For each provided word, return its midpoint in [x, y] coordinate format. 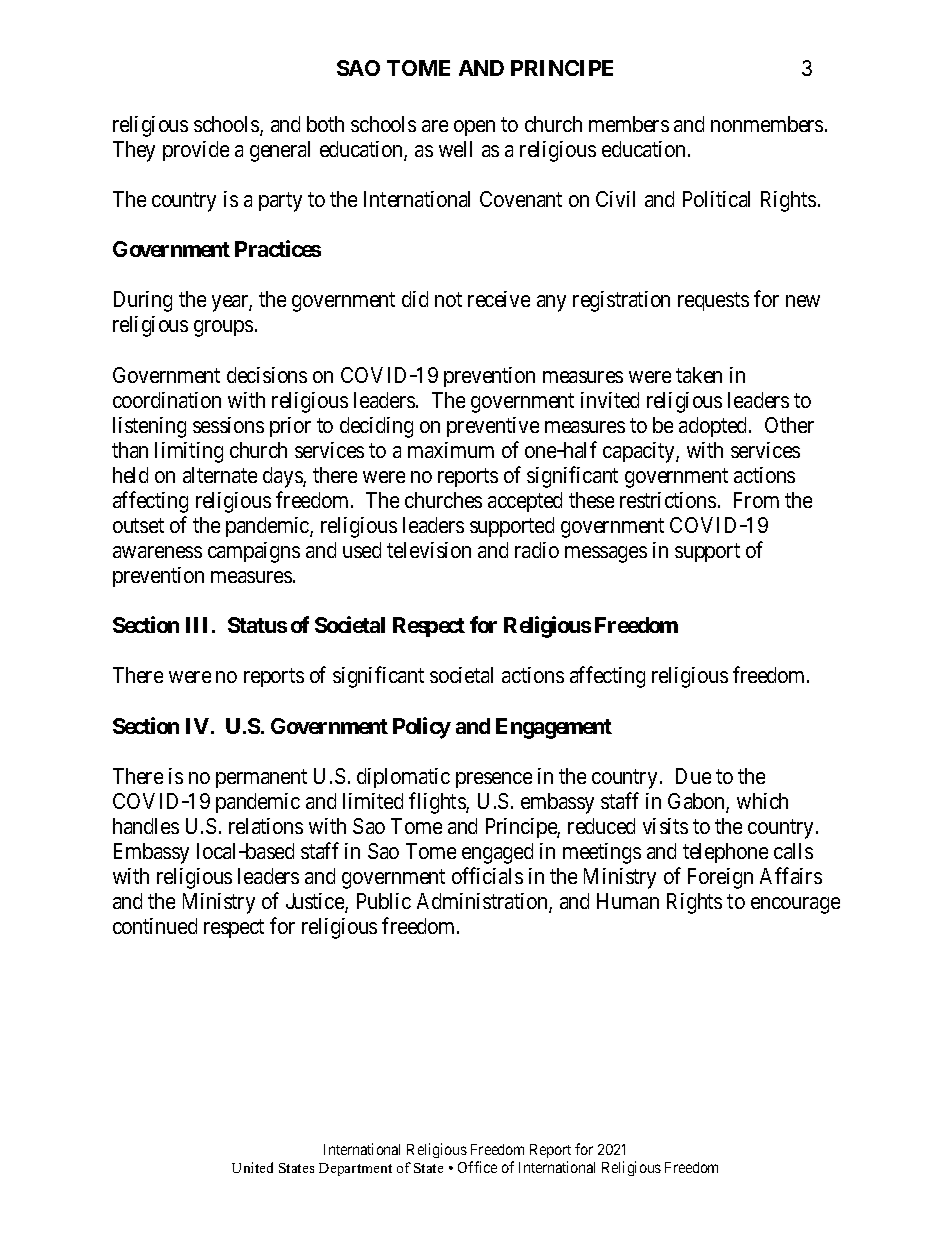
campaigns [254, 552]
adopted [714, 427]
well [455, 149]
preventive [493, 427]
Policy [422, 728]
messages [606, 554]
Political [716, 199]
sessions [228, 425]
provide [196, 151]
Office [477, 1167]
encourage [795, 905]
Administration [483, 902]
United [252, 1167]
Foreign [720, 878]
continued [155, 926]
